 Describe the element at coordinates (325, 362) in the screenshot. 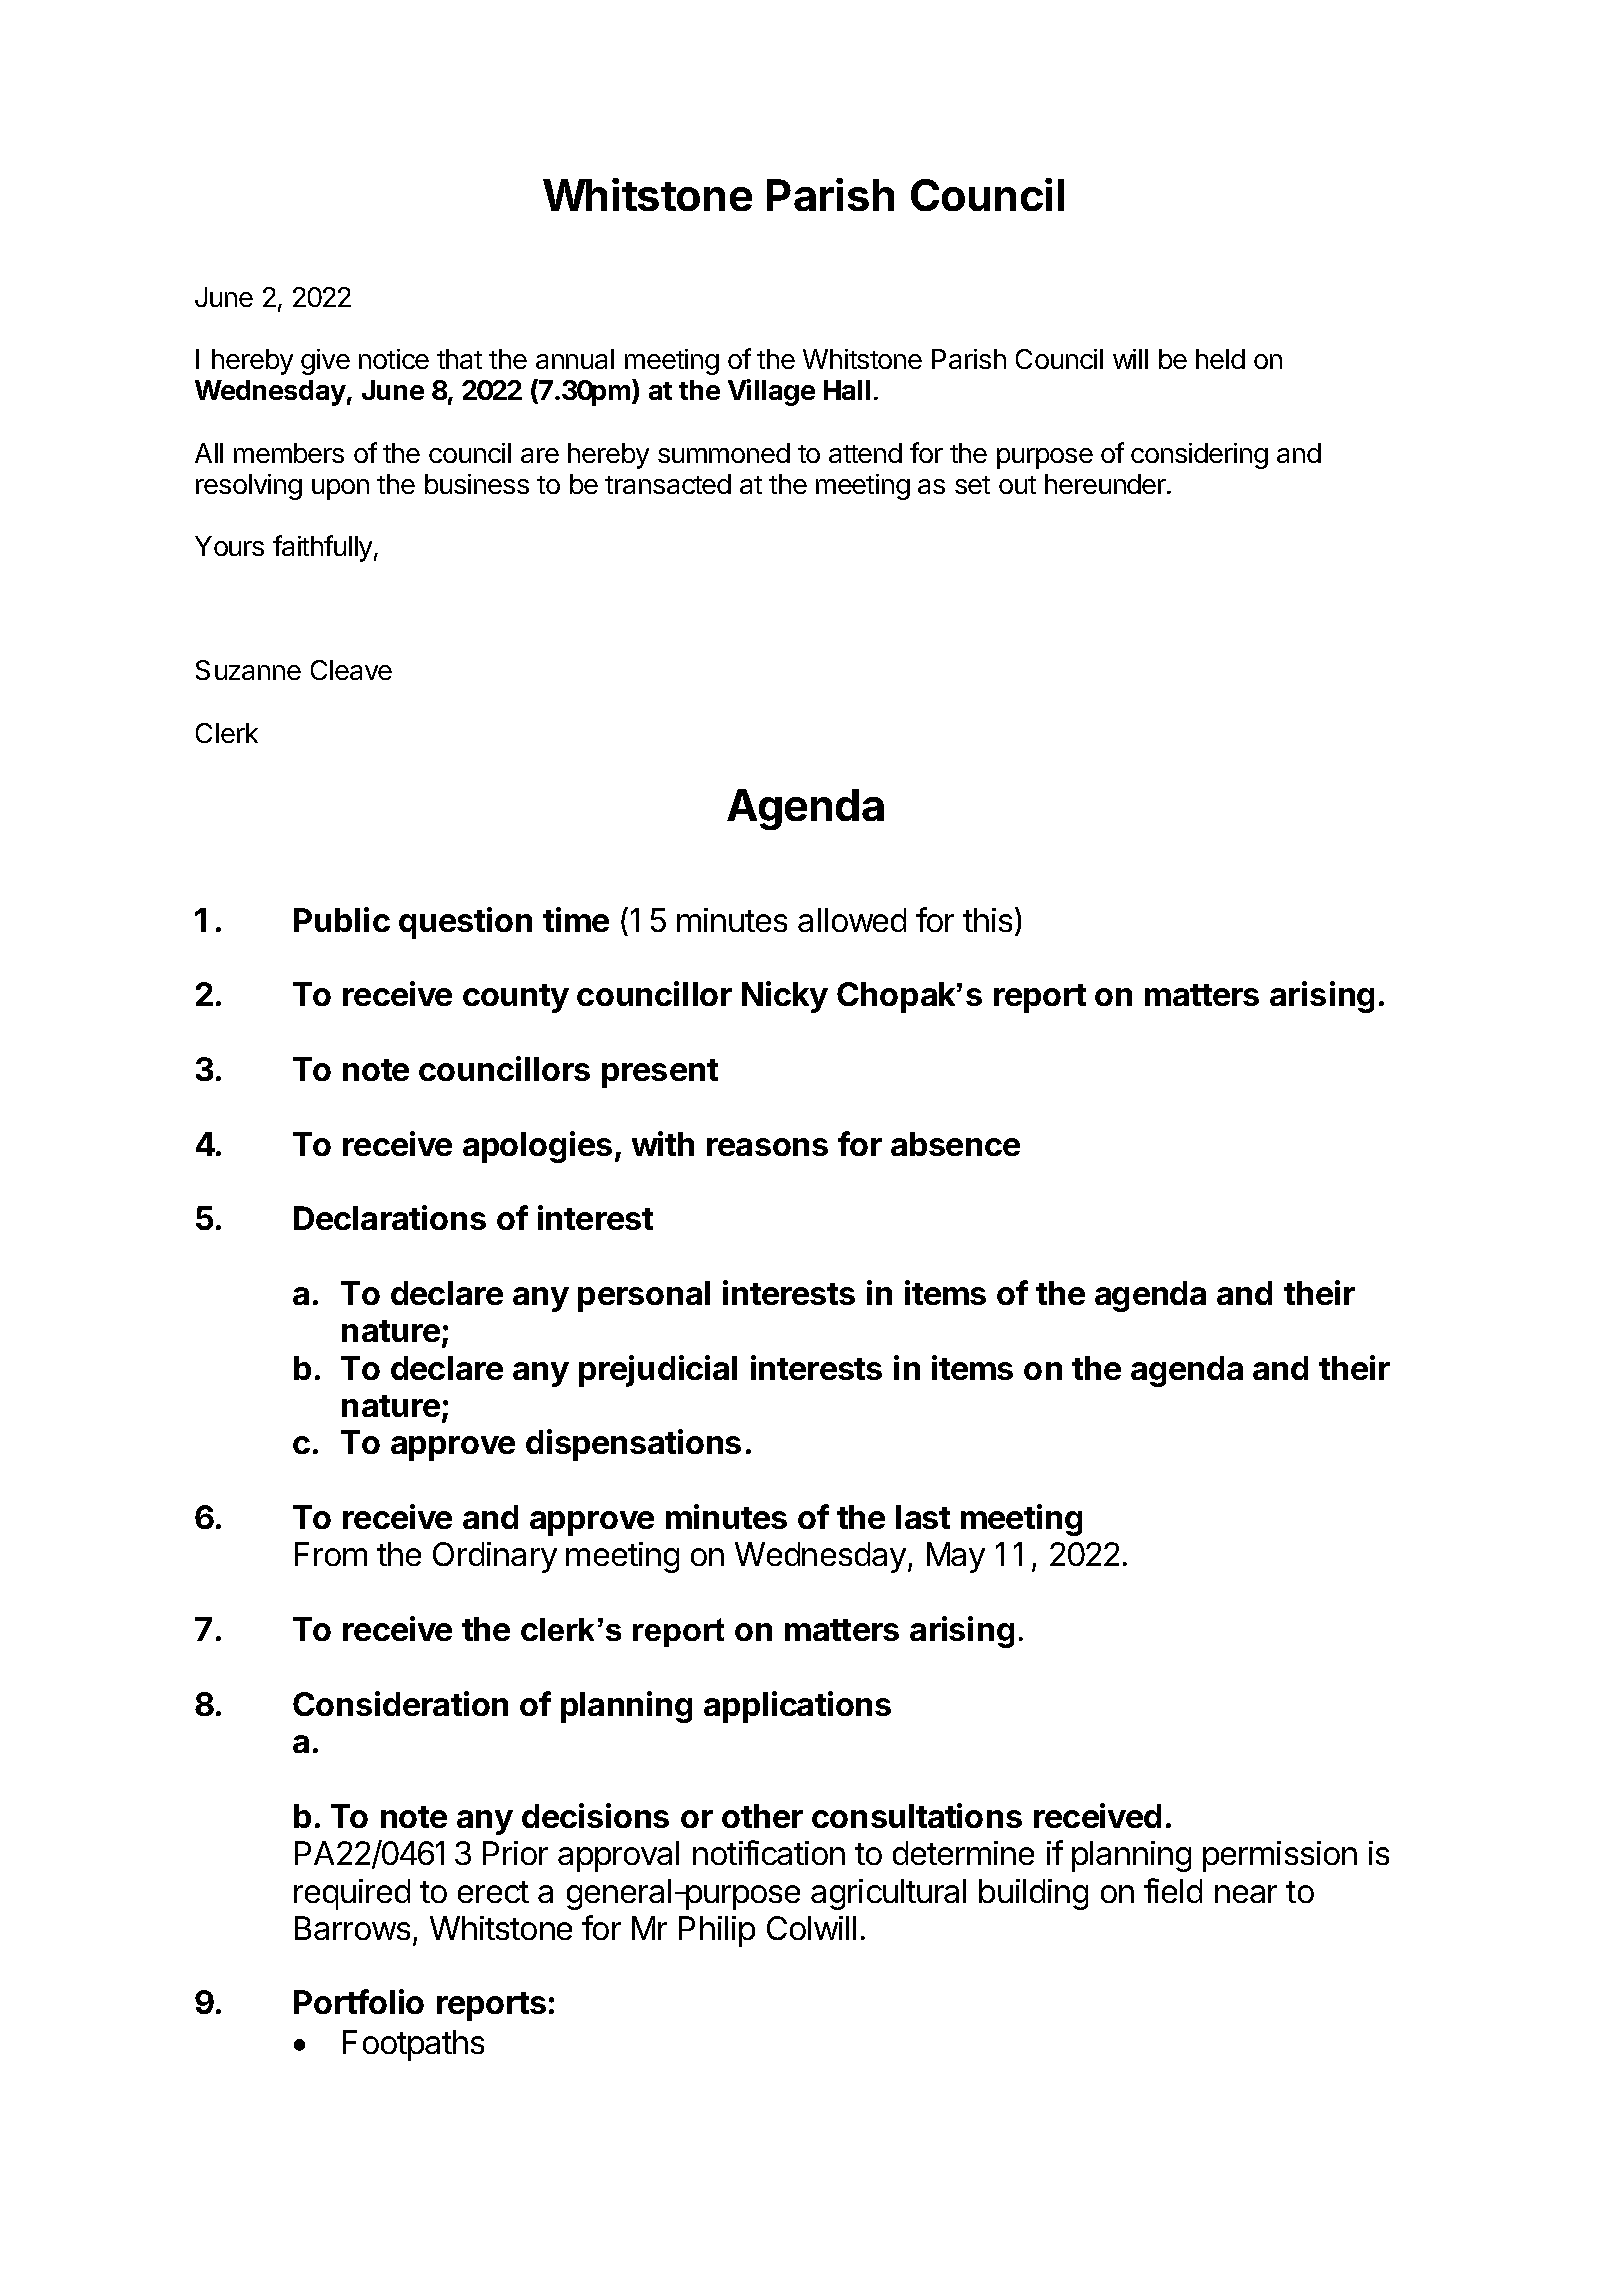

I see `give` at that location.
